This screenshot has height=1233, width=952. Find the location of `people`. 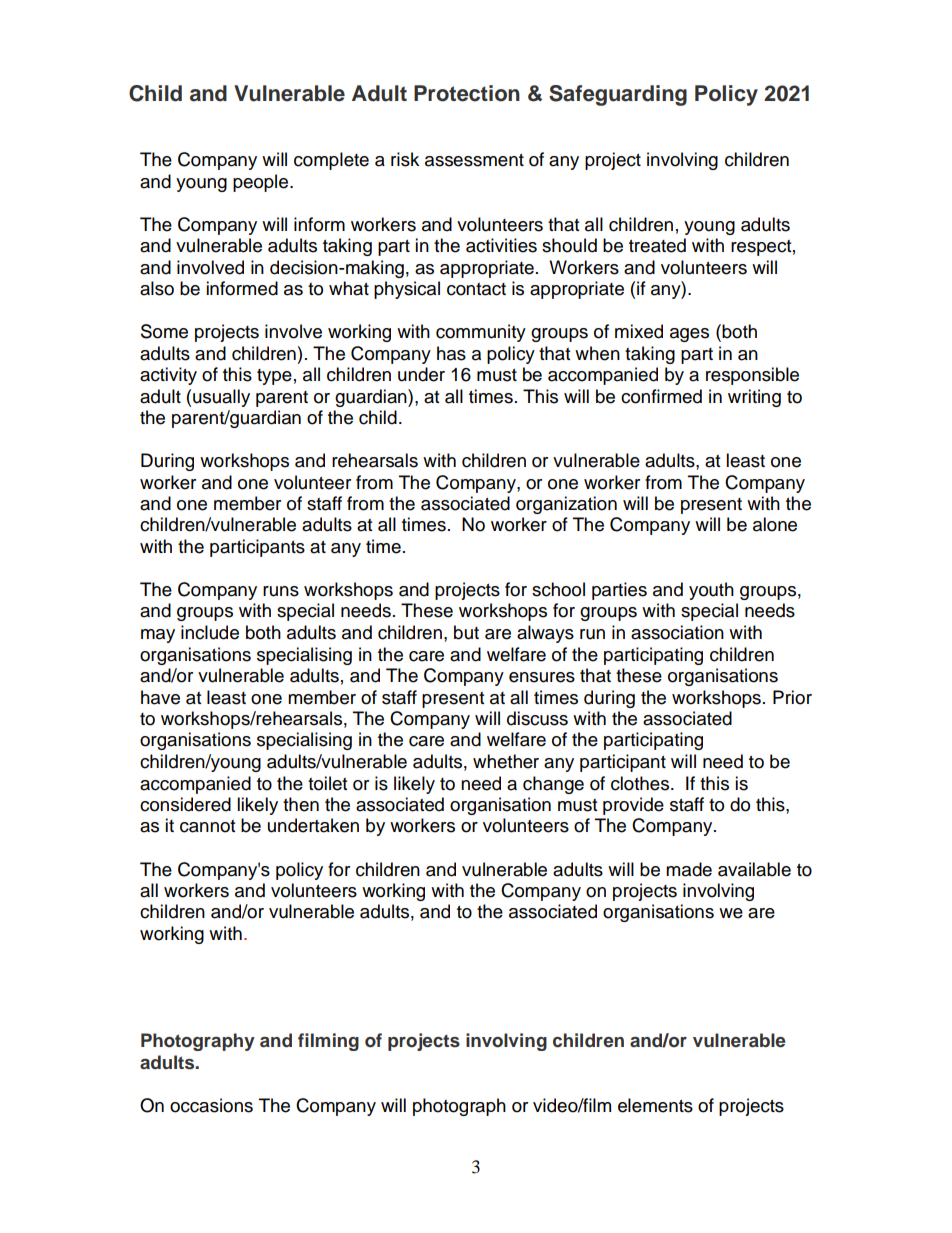

people is located at coordinates (262, 183).
